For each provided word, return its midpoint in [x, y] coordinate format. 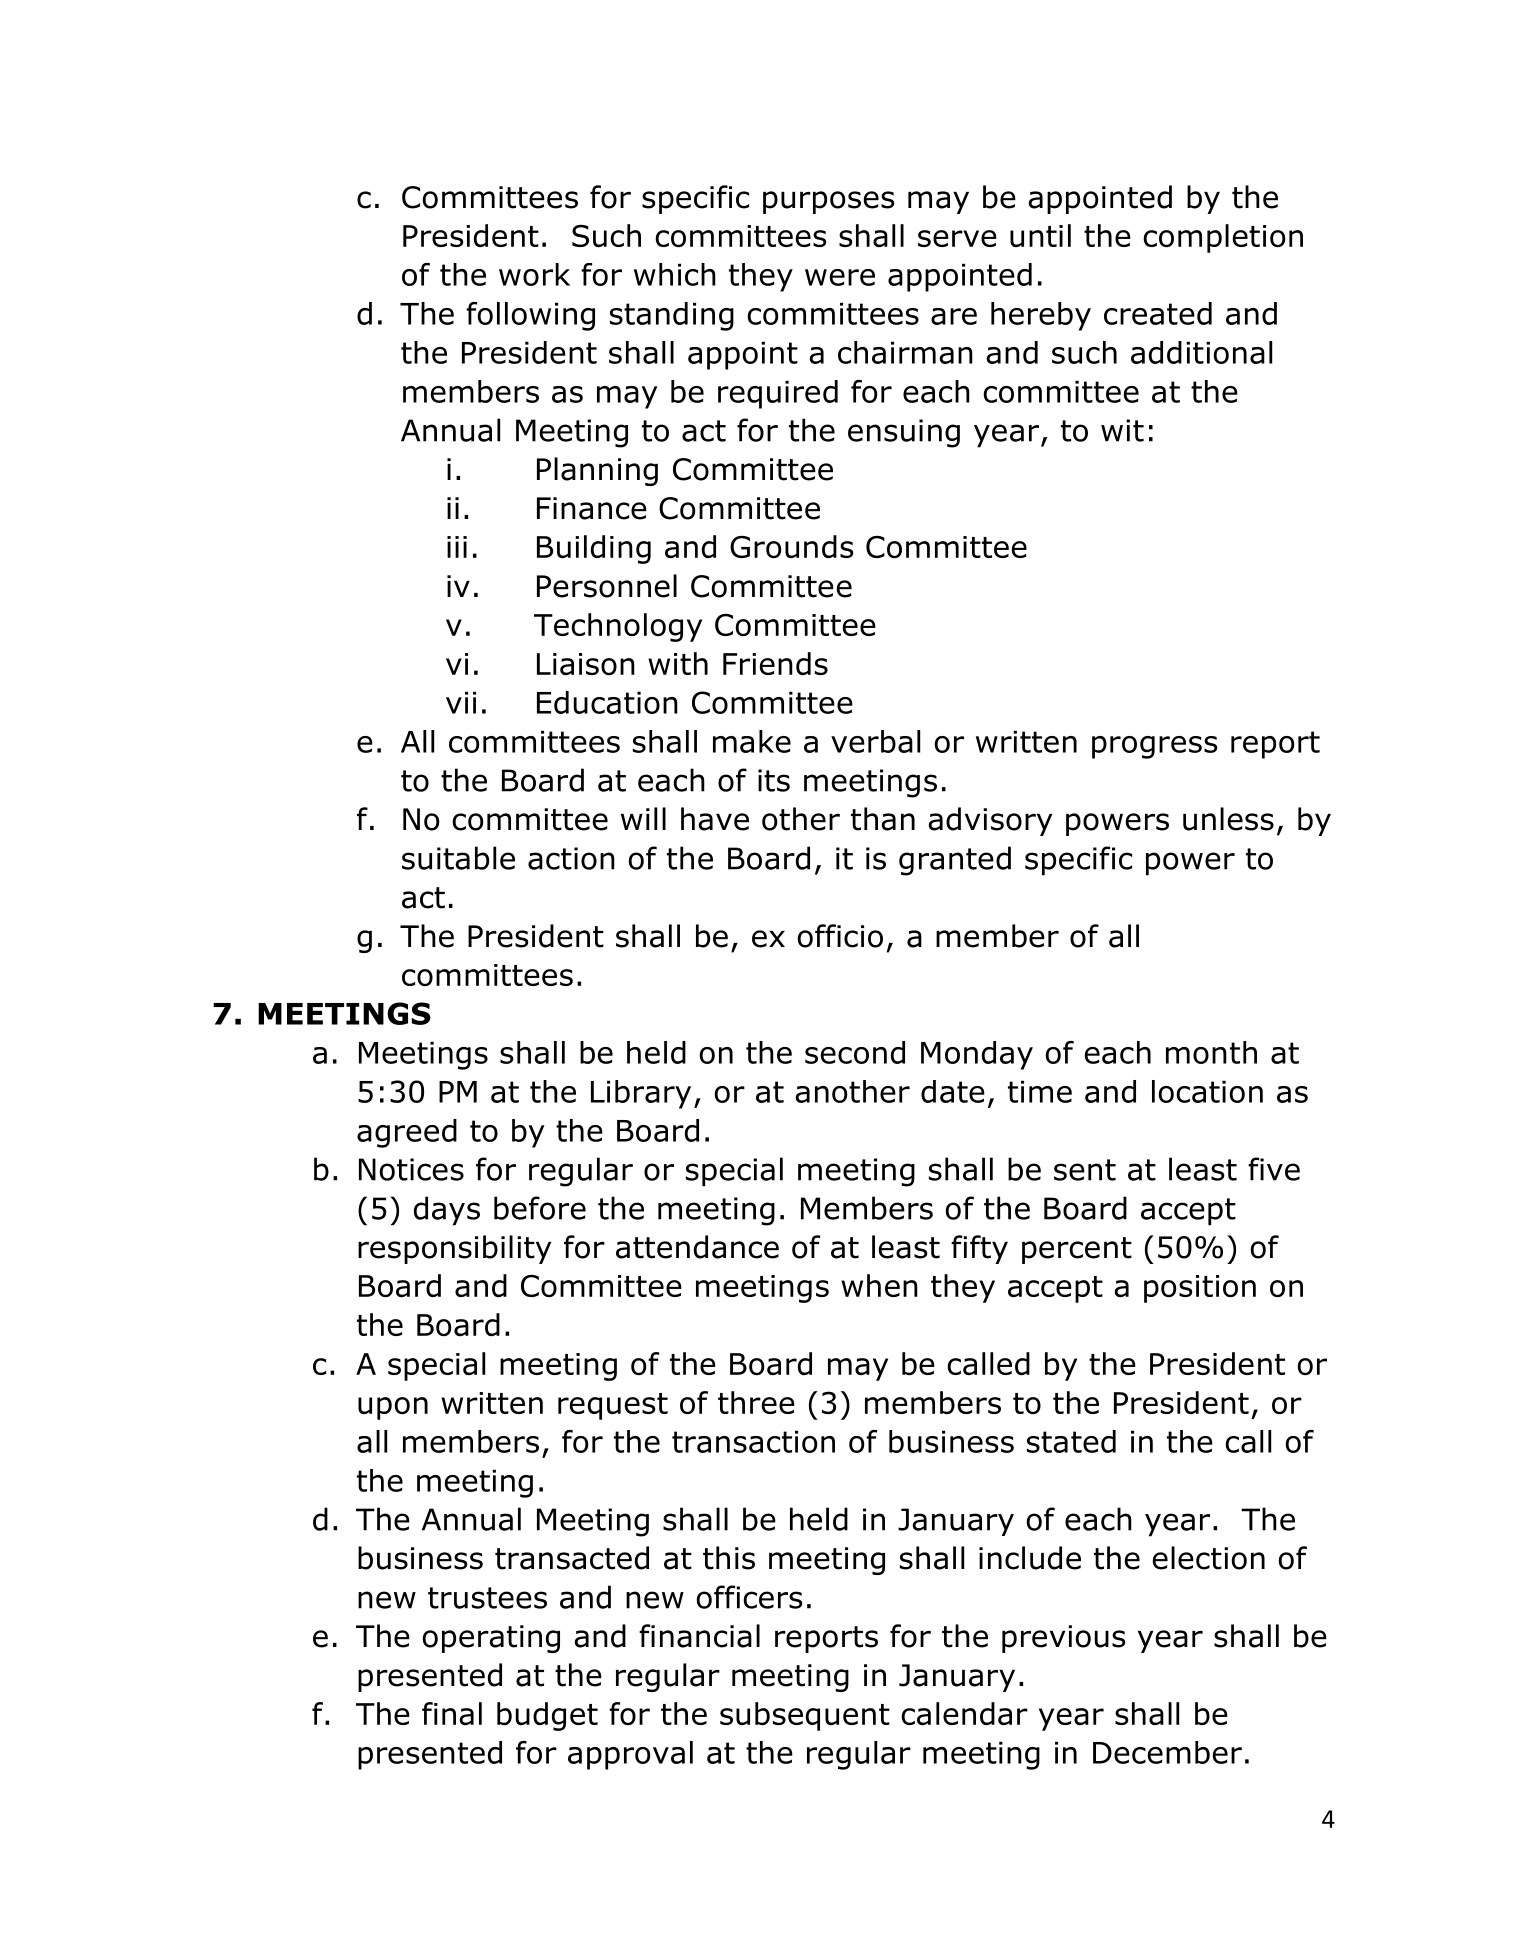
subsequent [805, 1716]
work [534, 274]
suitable [458, 858]
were [840, 277]
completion [1223, 238]
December [1167, 1752]
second [855, 1052]
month [1211, 1052]
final [452, 1713]
